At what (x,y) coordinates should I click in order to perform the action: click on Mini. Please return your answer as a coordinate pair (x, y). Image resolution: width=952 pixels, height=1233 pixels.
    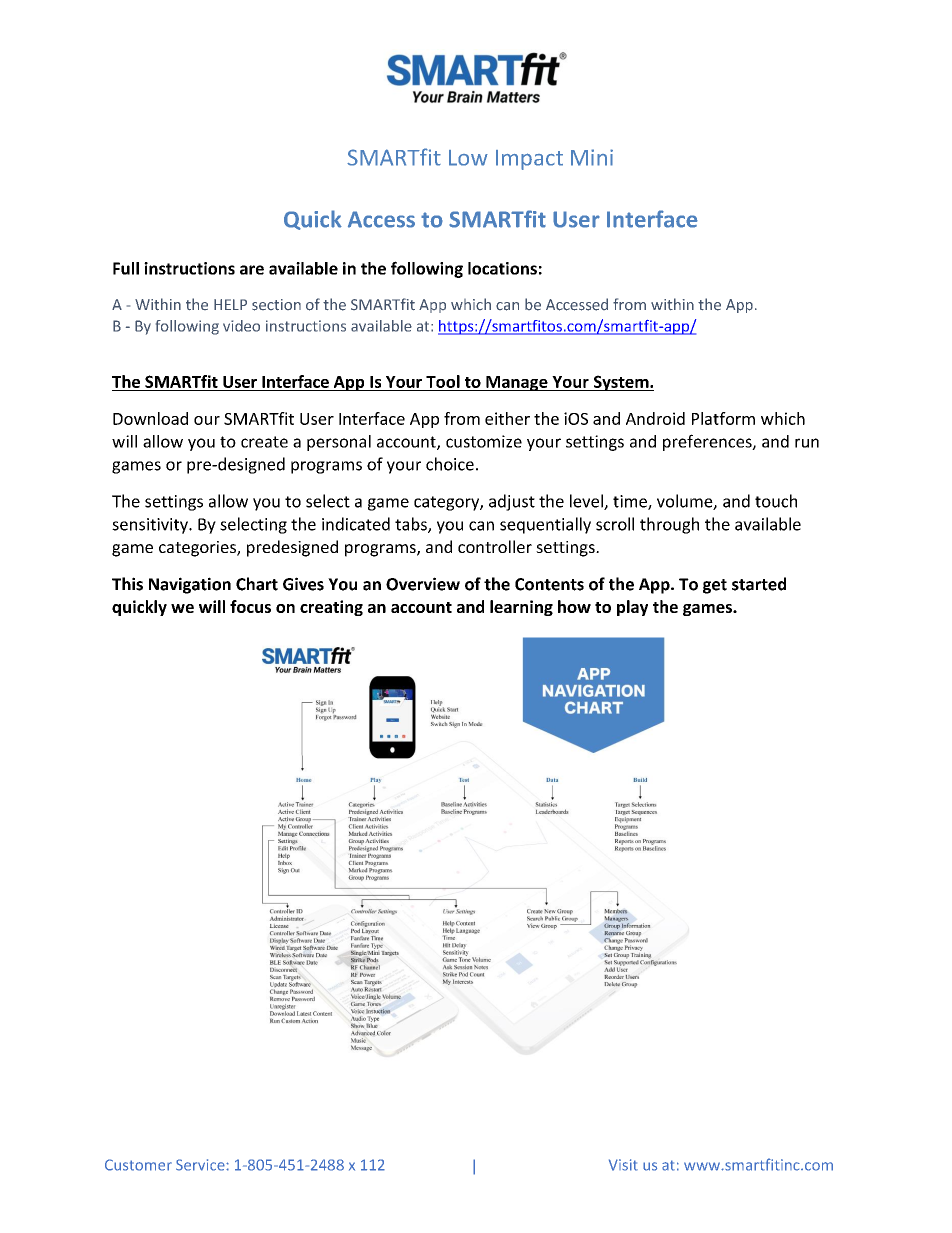
    Looking at the image, I should click on (592, 157).
